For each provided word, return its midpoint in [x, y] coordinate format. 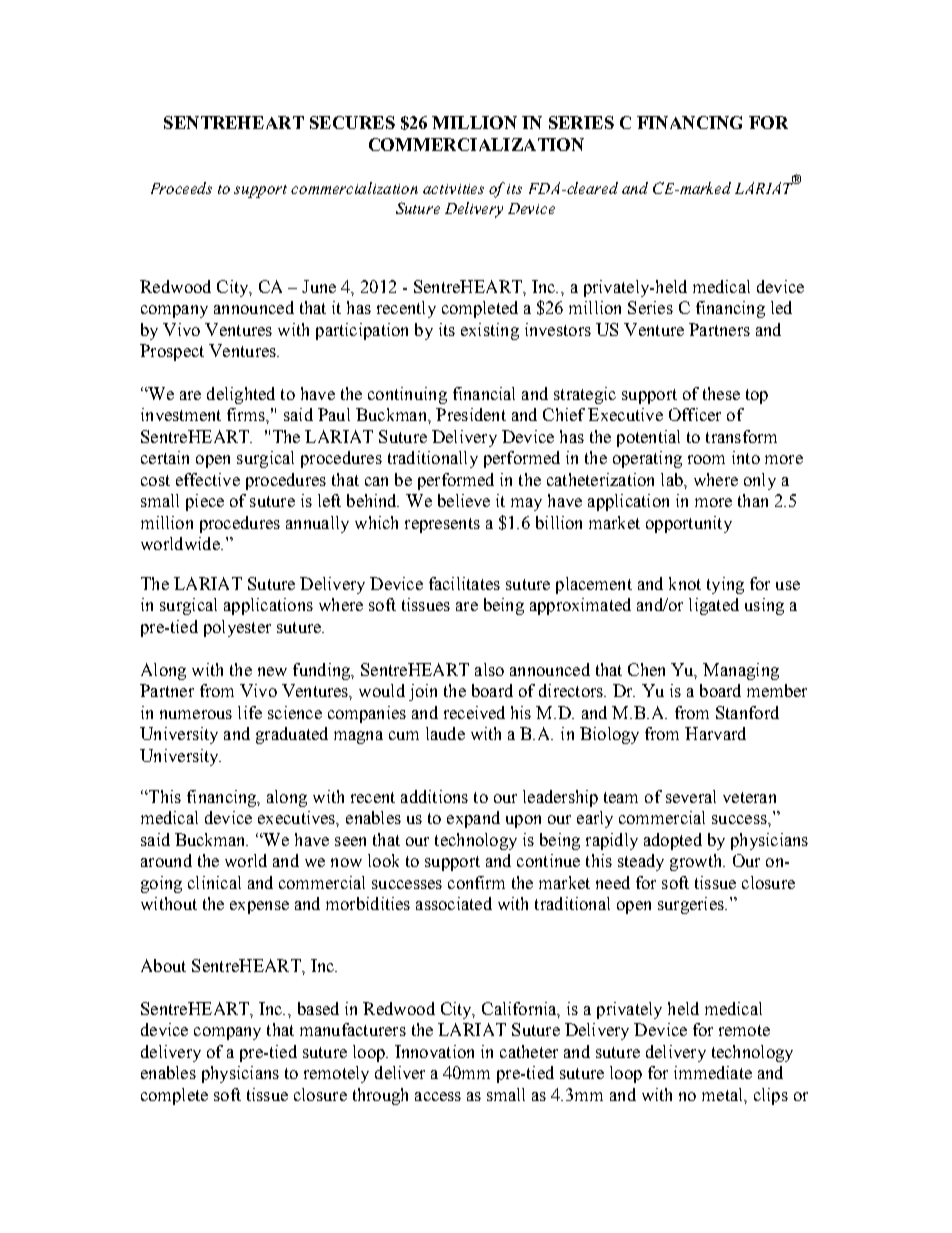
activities [453, 189]
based [318, 1008]
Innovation [434, 1051]
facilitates [464, 583]
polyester [237, 628]
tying [725, 585]
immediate [713, 1072]
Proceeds [181, 188]
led [781, 307]
